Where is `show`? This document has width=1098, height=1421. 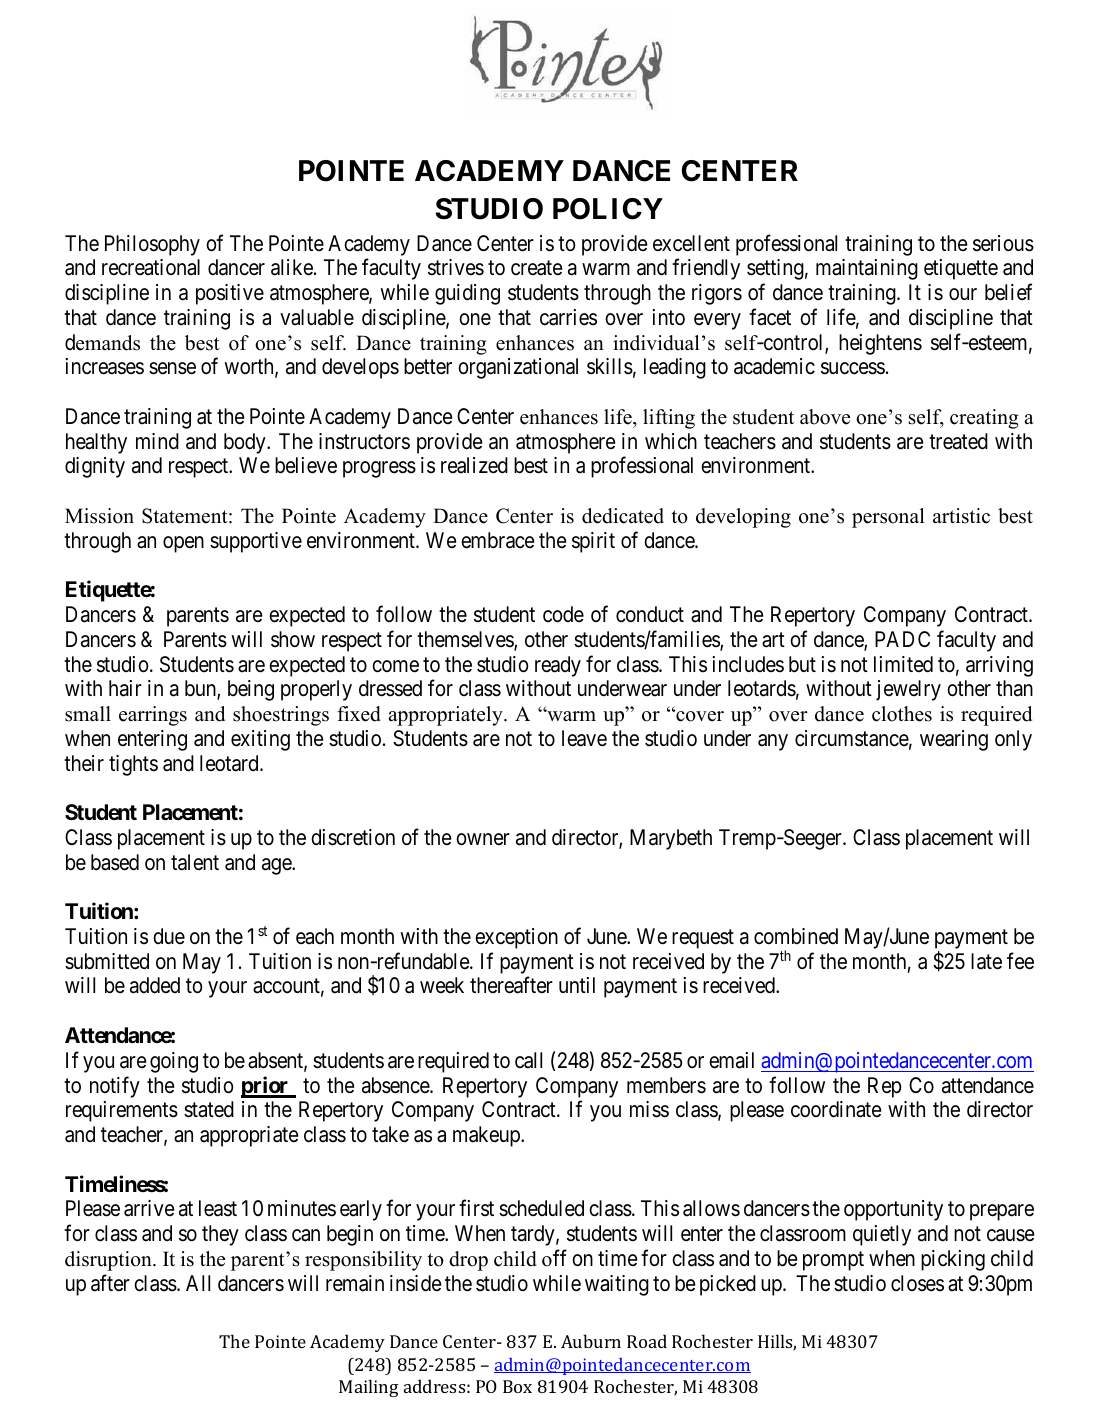 show is located at coordinates (293, 639).
